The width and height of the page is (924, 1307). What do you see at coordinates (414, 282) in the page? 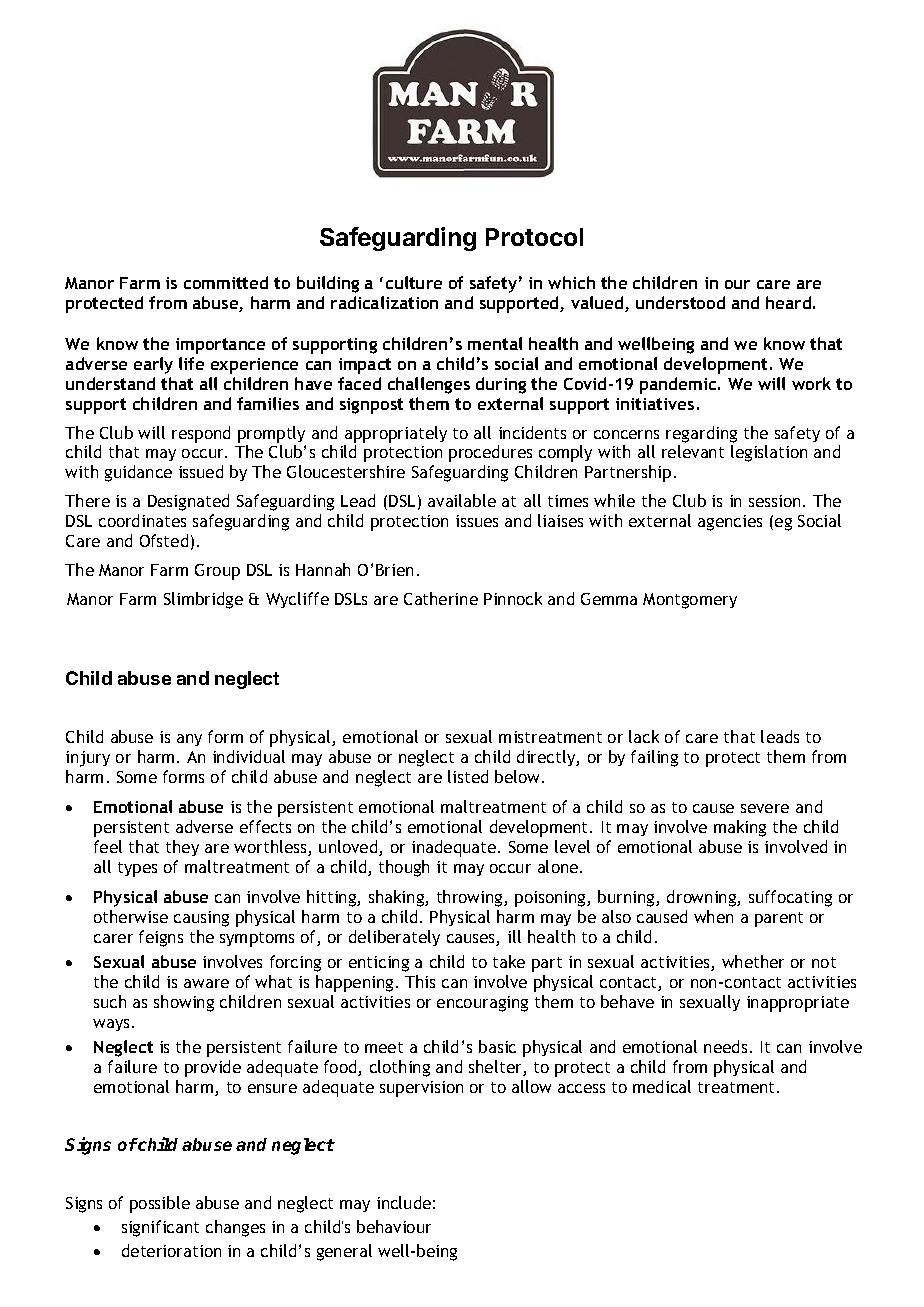
I see `culture` at bounding box center [414, 282].
